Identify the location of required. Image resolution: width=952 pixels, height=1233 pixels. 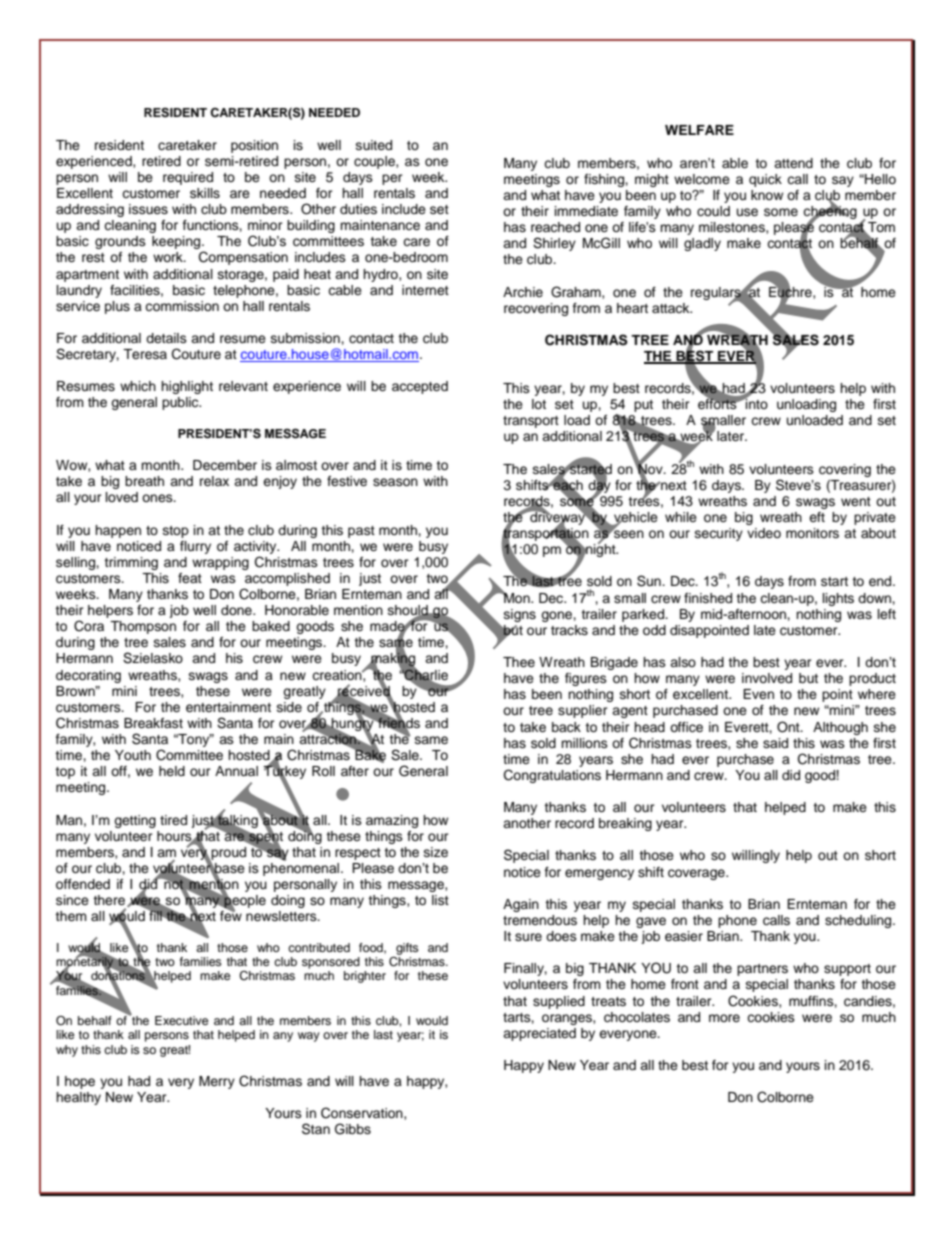
(188, 178).
